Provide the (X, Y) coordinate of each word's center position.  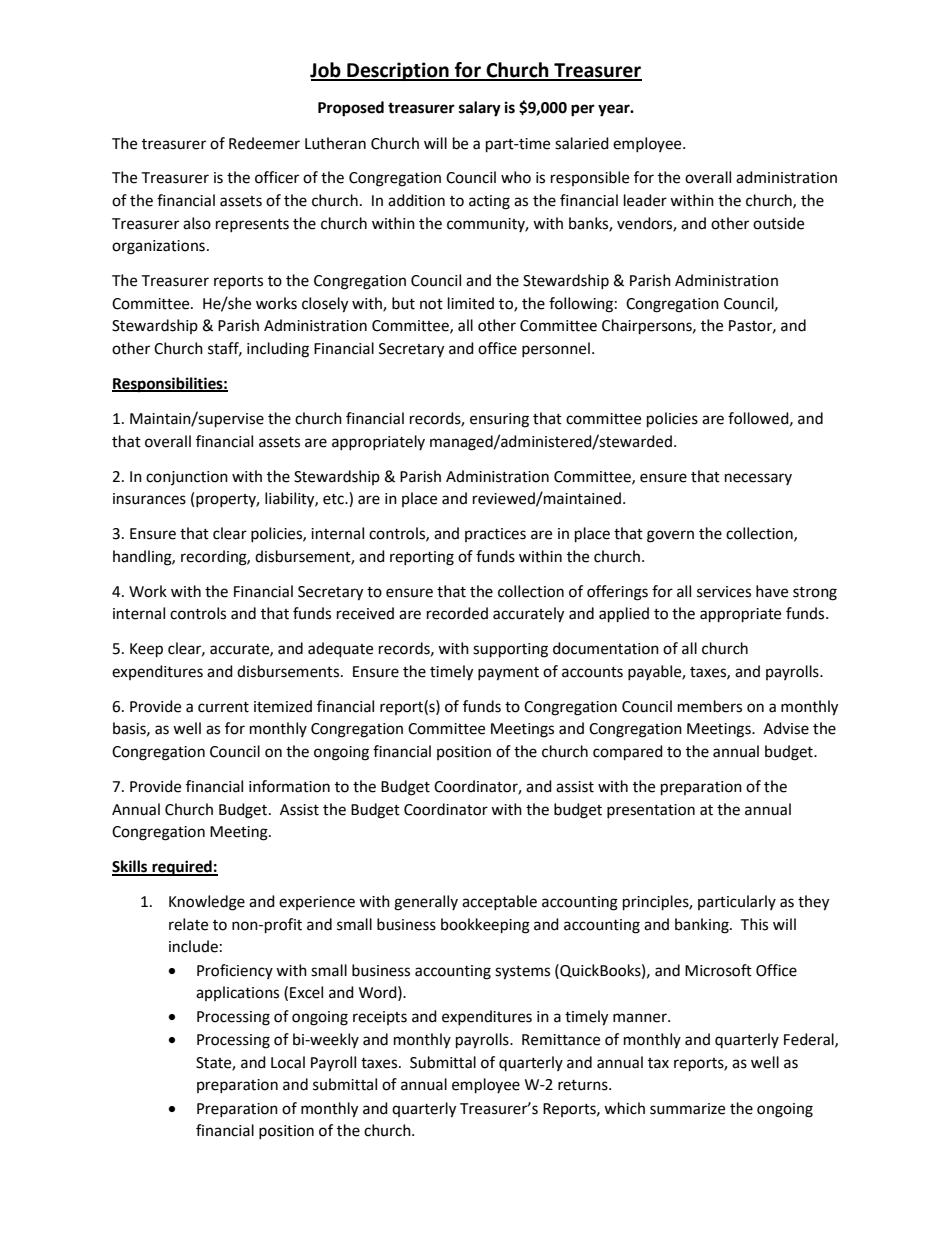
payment (508, 674)
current (223, 707)
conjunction (187, 478)
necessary (758, 479)
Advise (786, 728)
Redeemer (264, 143)
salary (480, 109)
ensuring (499, 420)
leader (645, 200)
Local (288, 1062)
